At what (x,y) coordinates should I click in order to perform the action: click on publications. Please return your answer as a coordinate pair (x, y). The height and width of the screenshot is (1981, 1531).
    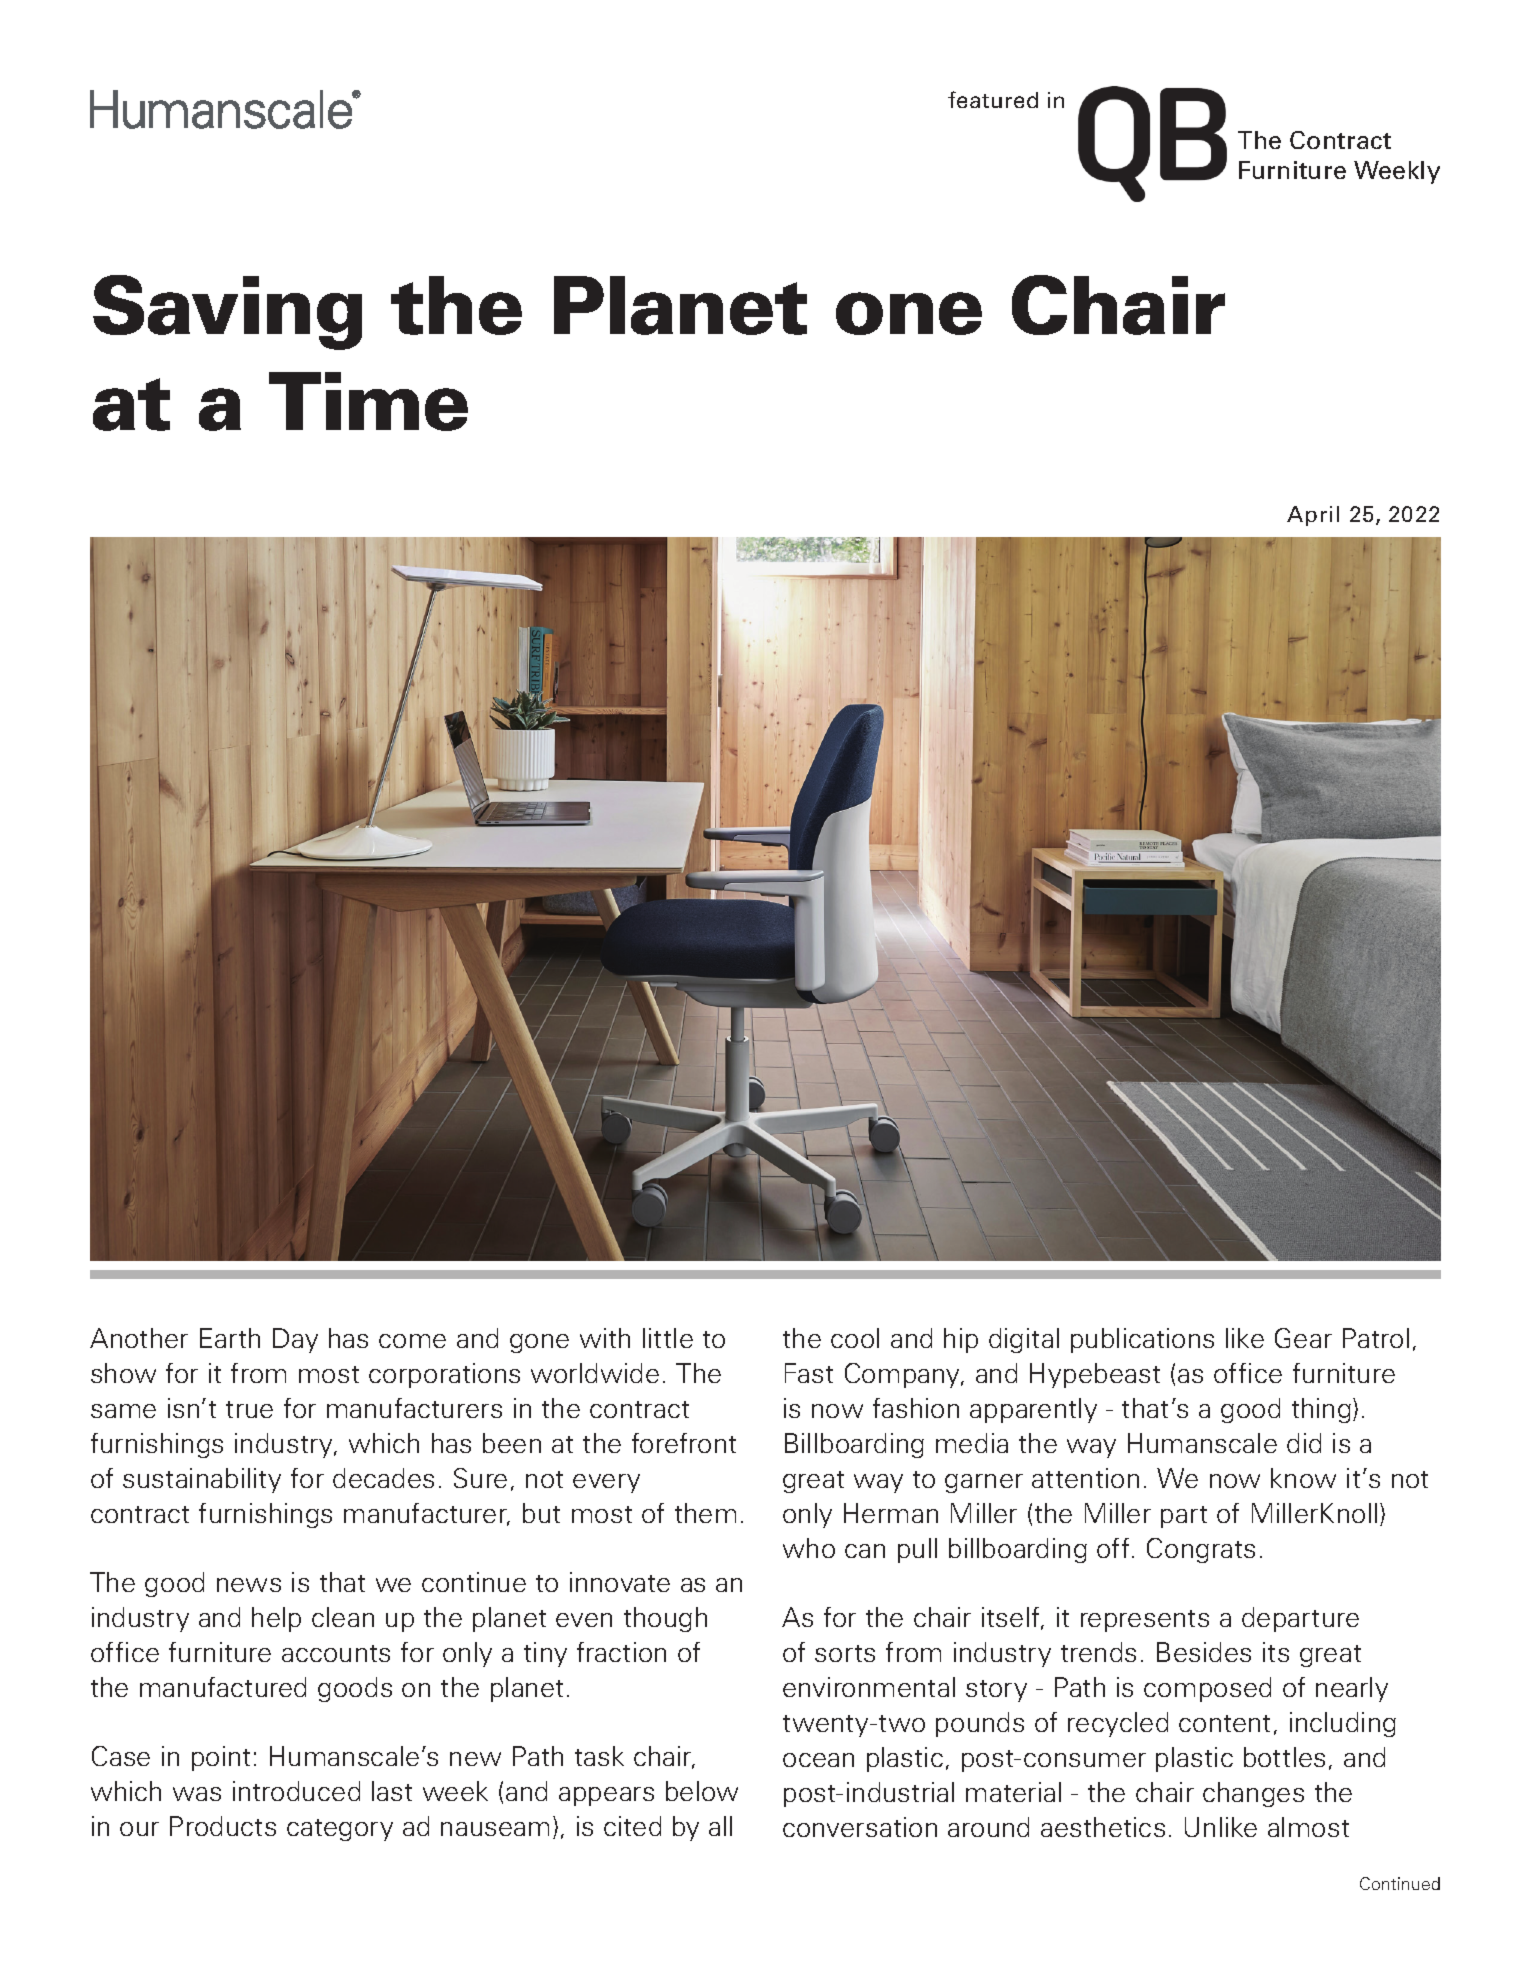
    Looking at the image, I should click on (1142, 1340).
